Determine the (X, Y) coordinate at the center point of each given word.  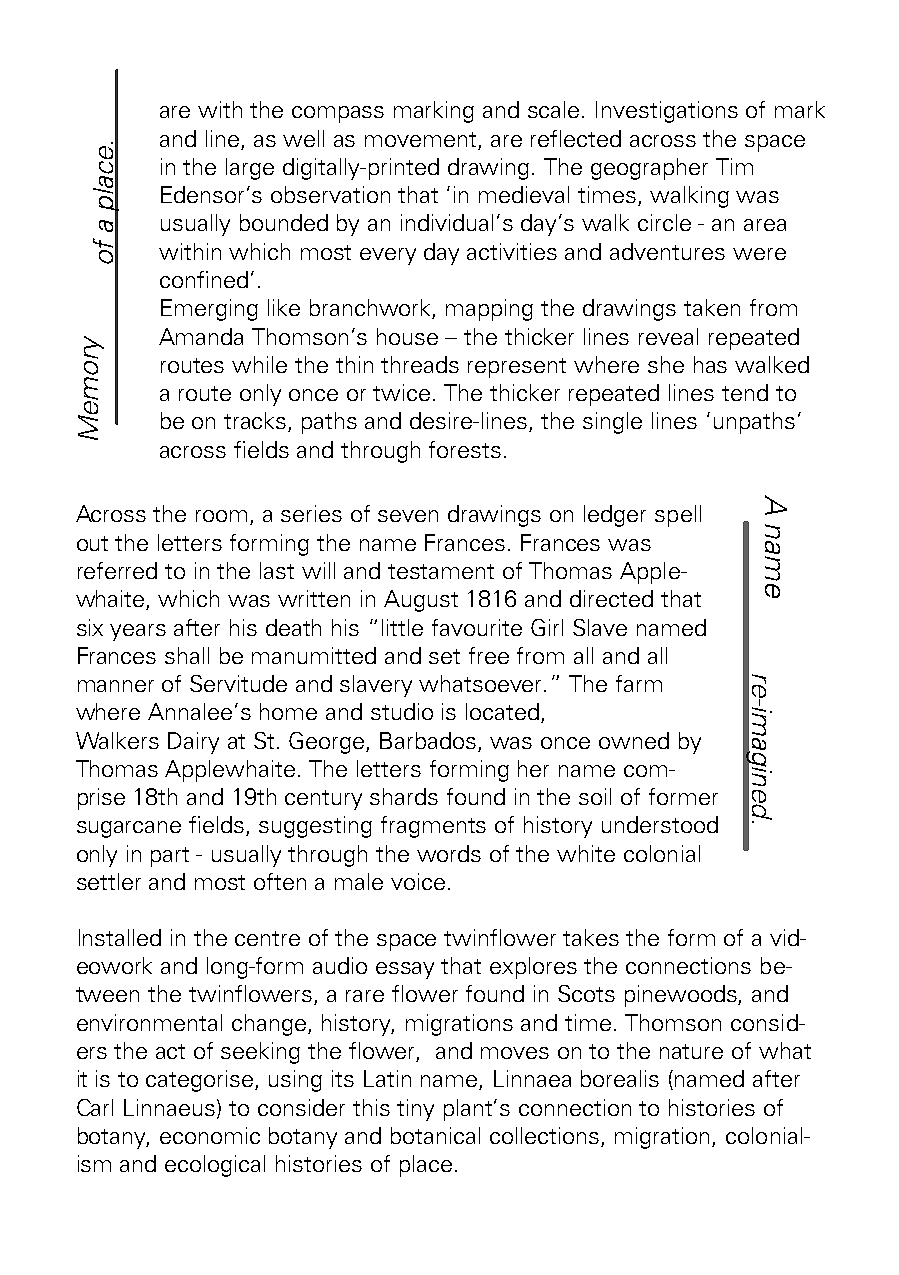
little (402, 627)
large (250, 169)
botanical (435, 1135)
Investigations (667, 112)
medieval (524, 194)
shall (187, 655)
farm (639, 683)
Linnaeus (171, 1108)
